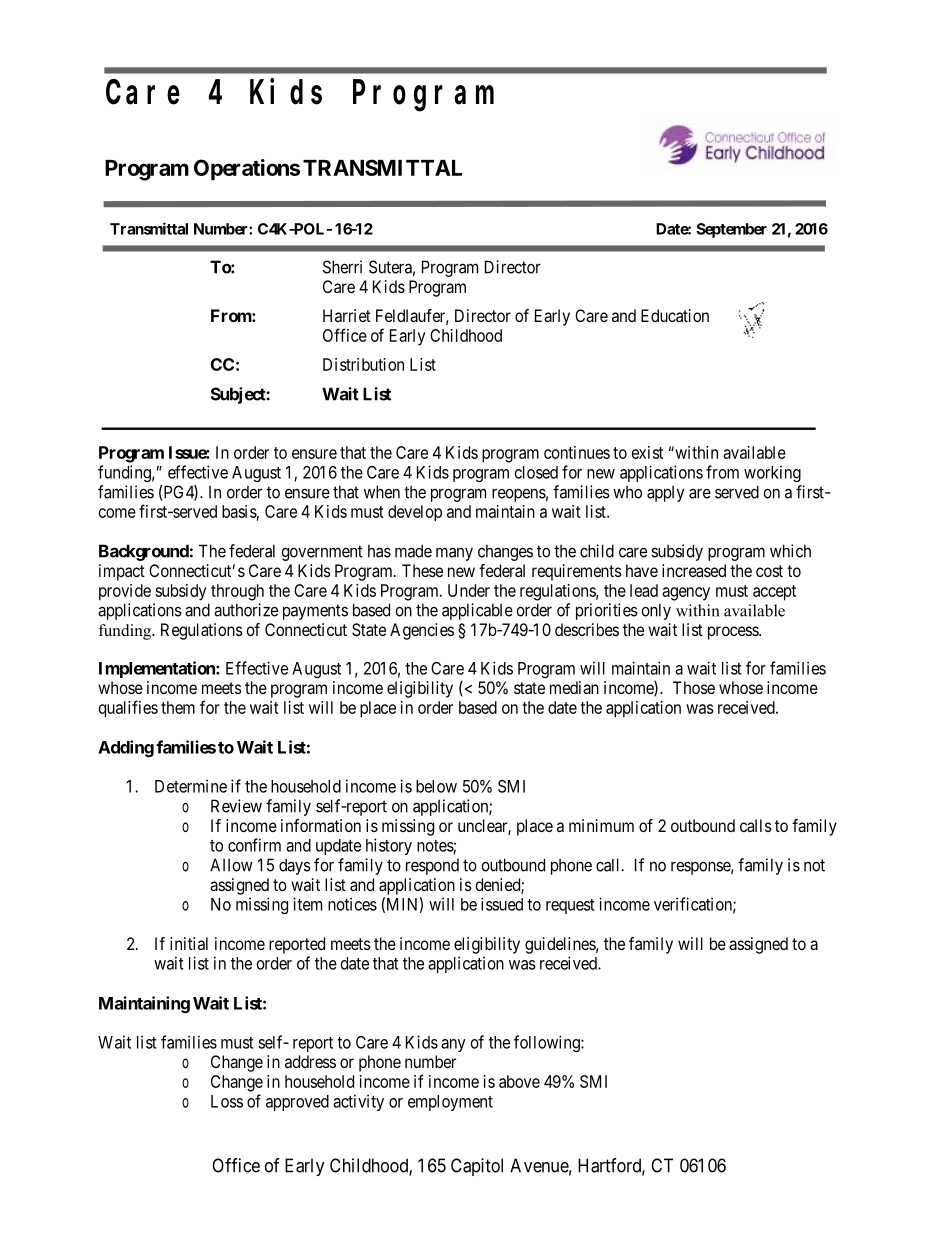  What do you see at coordinates (347, 315) in the screenshot?
I see `Harriet` at bounding box center [347, 315].
